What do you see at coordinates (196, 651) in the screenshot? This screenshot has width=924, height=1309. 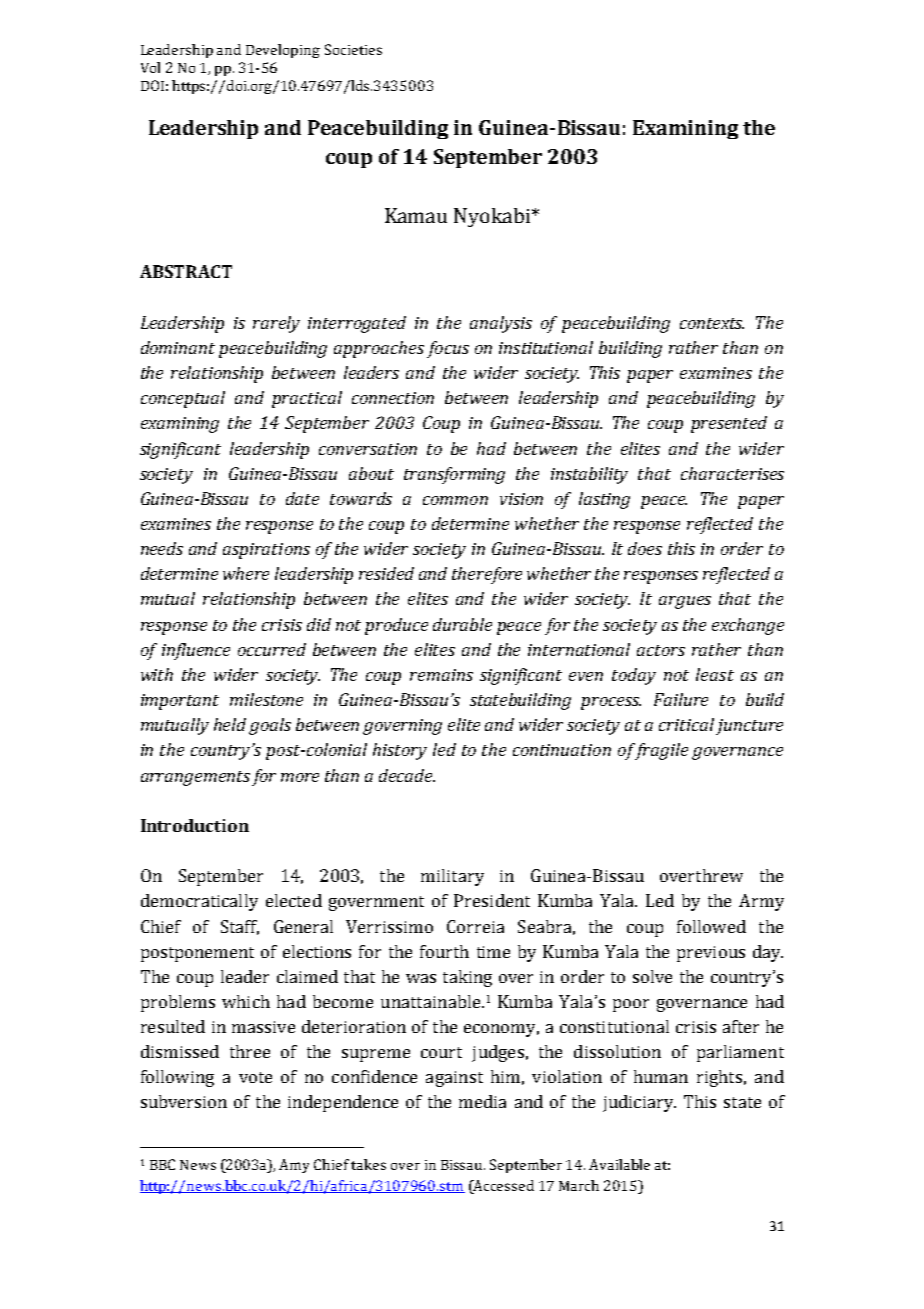 I see `influence` at bounding box center [196, 651].
